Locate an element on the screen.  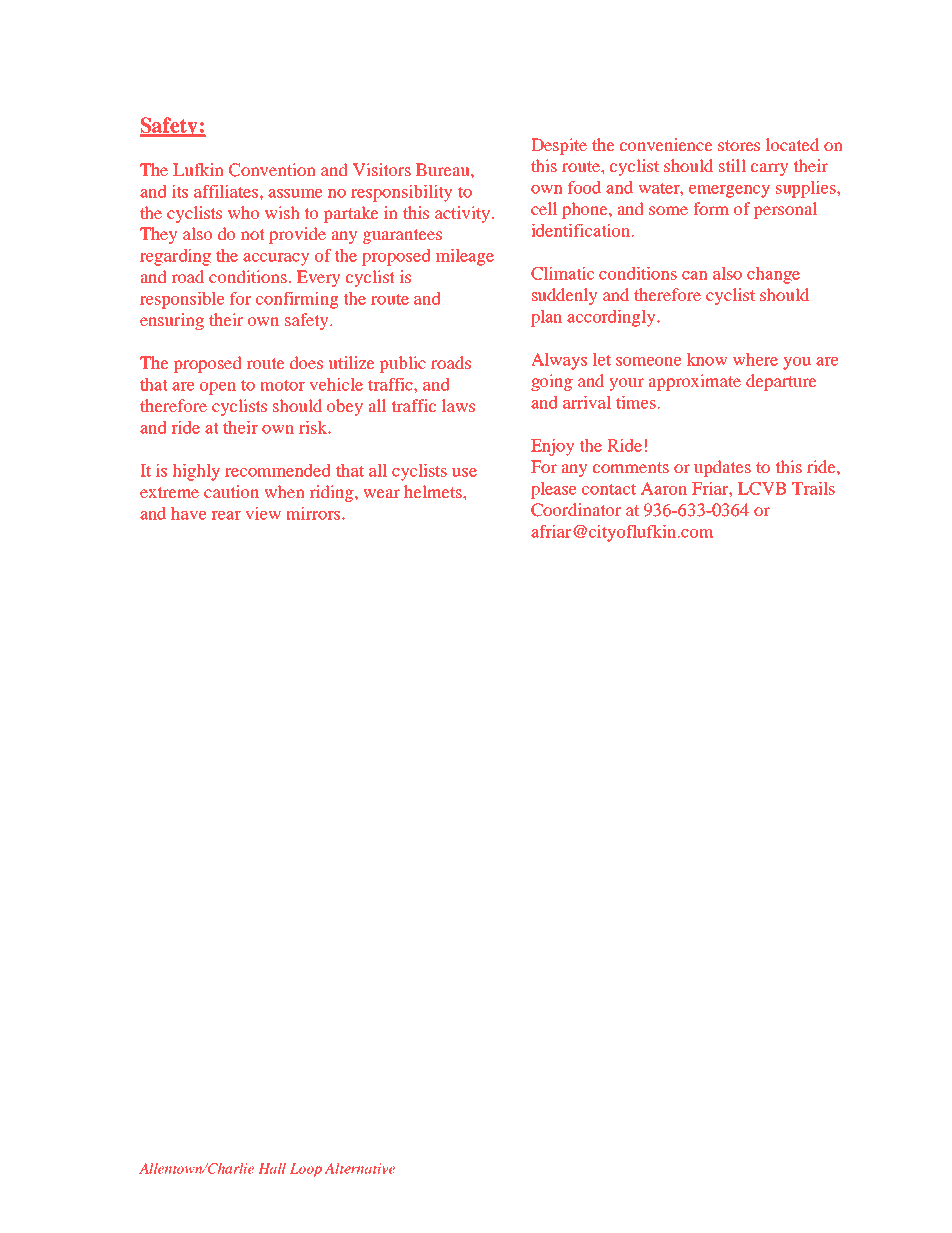
Bureau is located at coordinates (444, 169).
